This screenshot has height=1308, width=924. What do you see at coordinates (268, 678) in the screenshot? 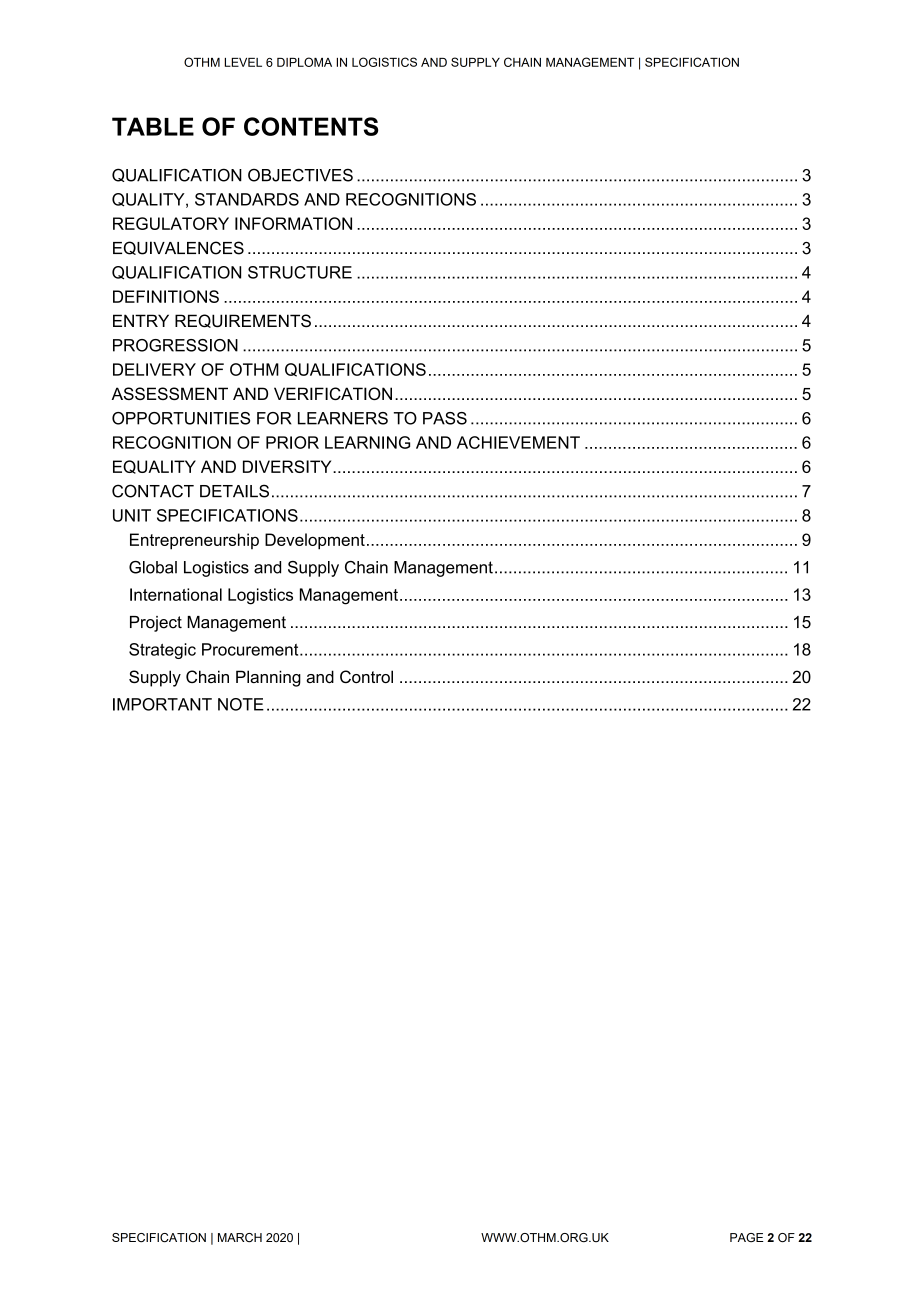
I see `Planning` at bounding box center [268, 678].
